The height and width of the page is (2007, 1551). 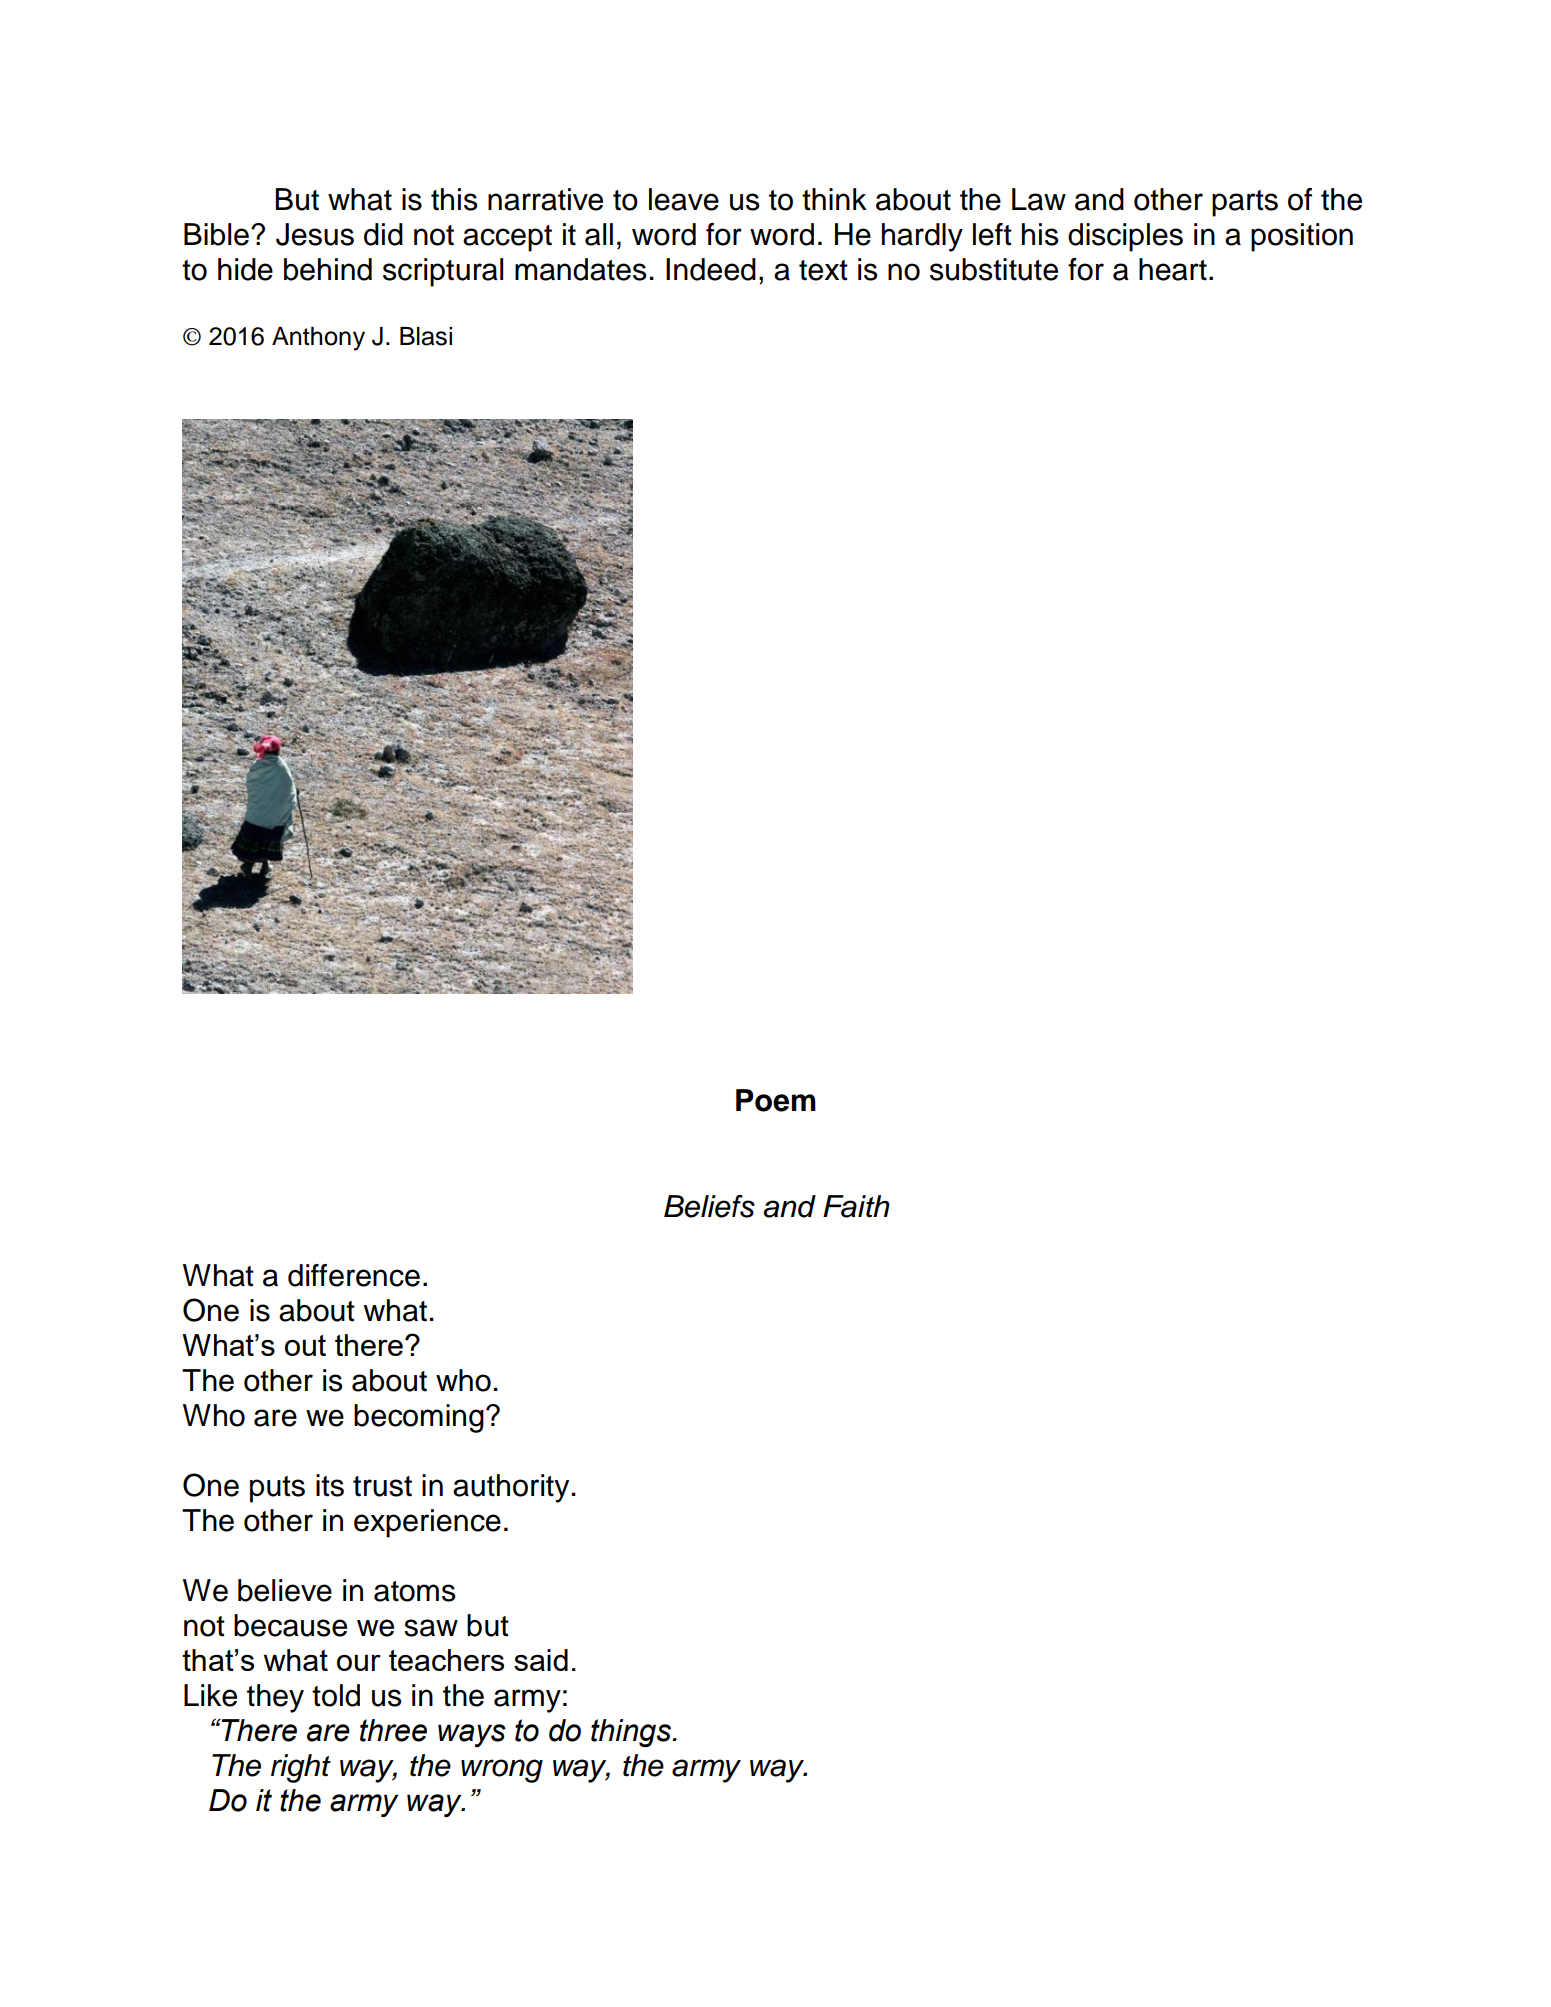 I want to click on Anthony, so click(x=318, y=339).
